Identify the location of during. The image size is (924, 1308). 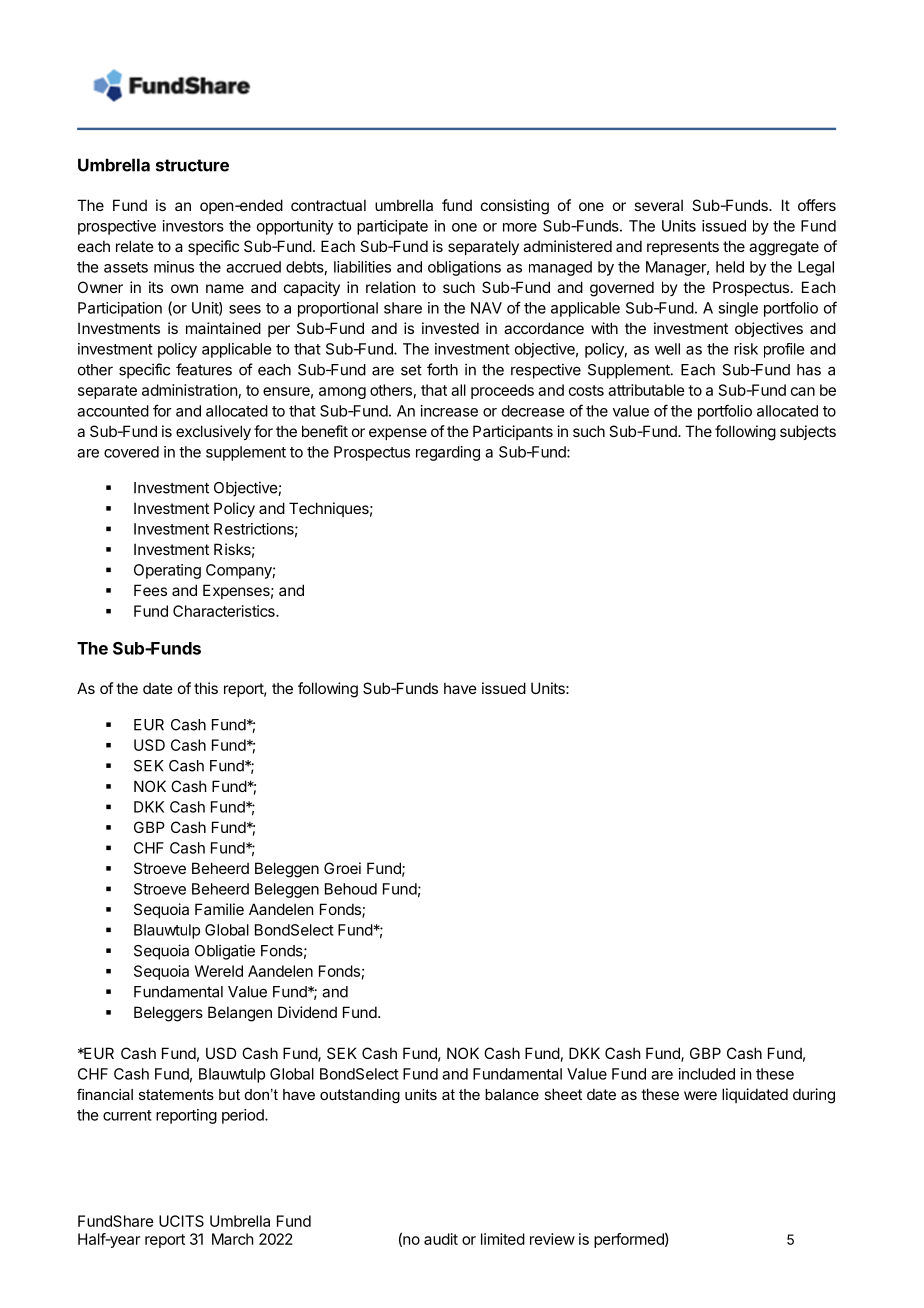
(814, 1096).
